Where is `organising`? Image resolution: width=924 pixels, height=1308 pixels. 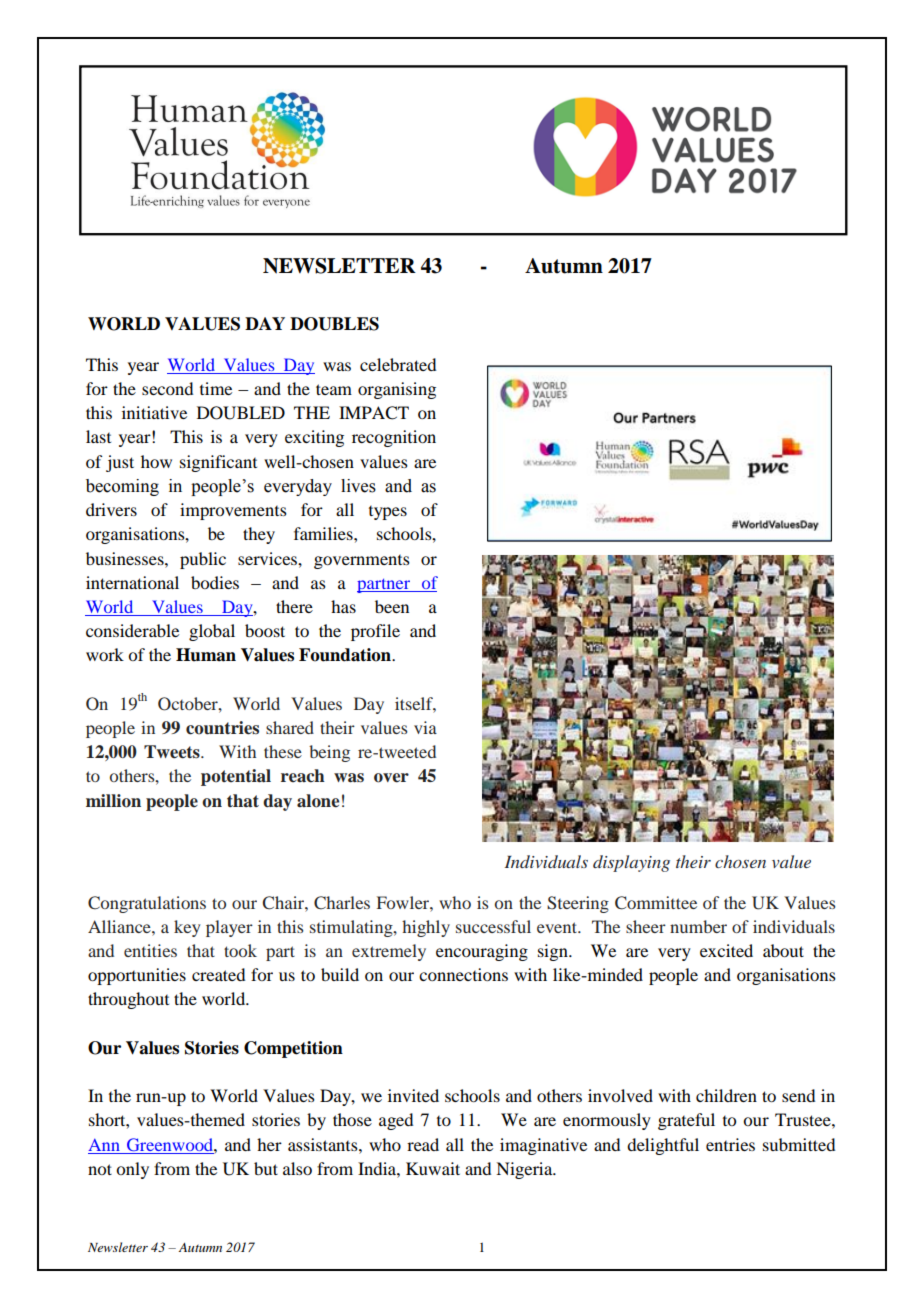
organising is located at coordinates (397, 390).
